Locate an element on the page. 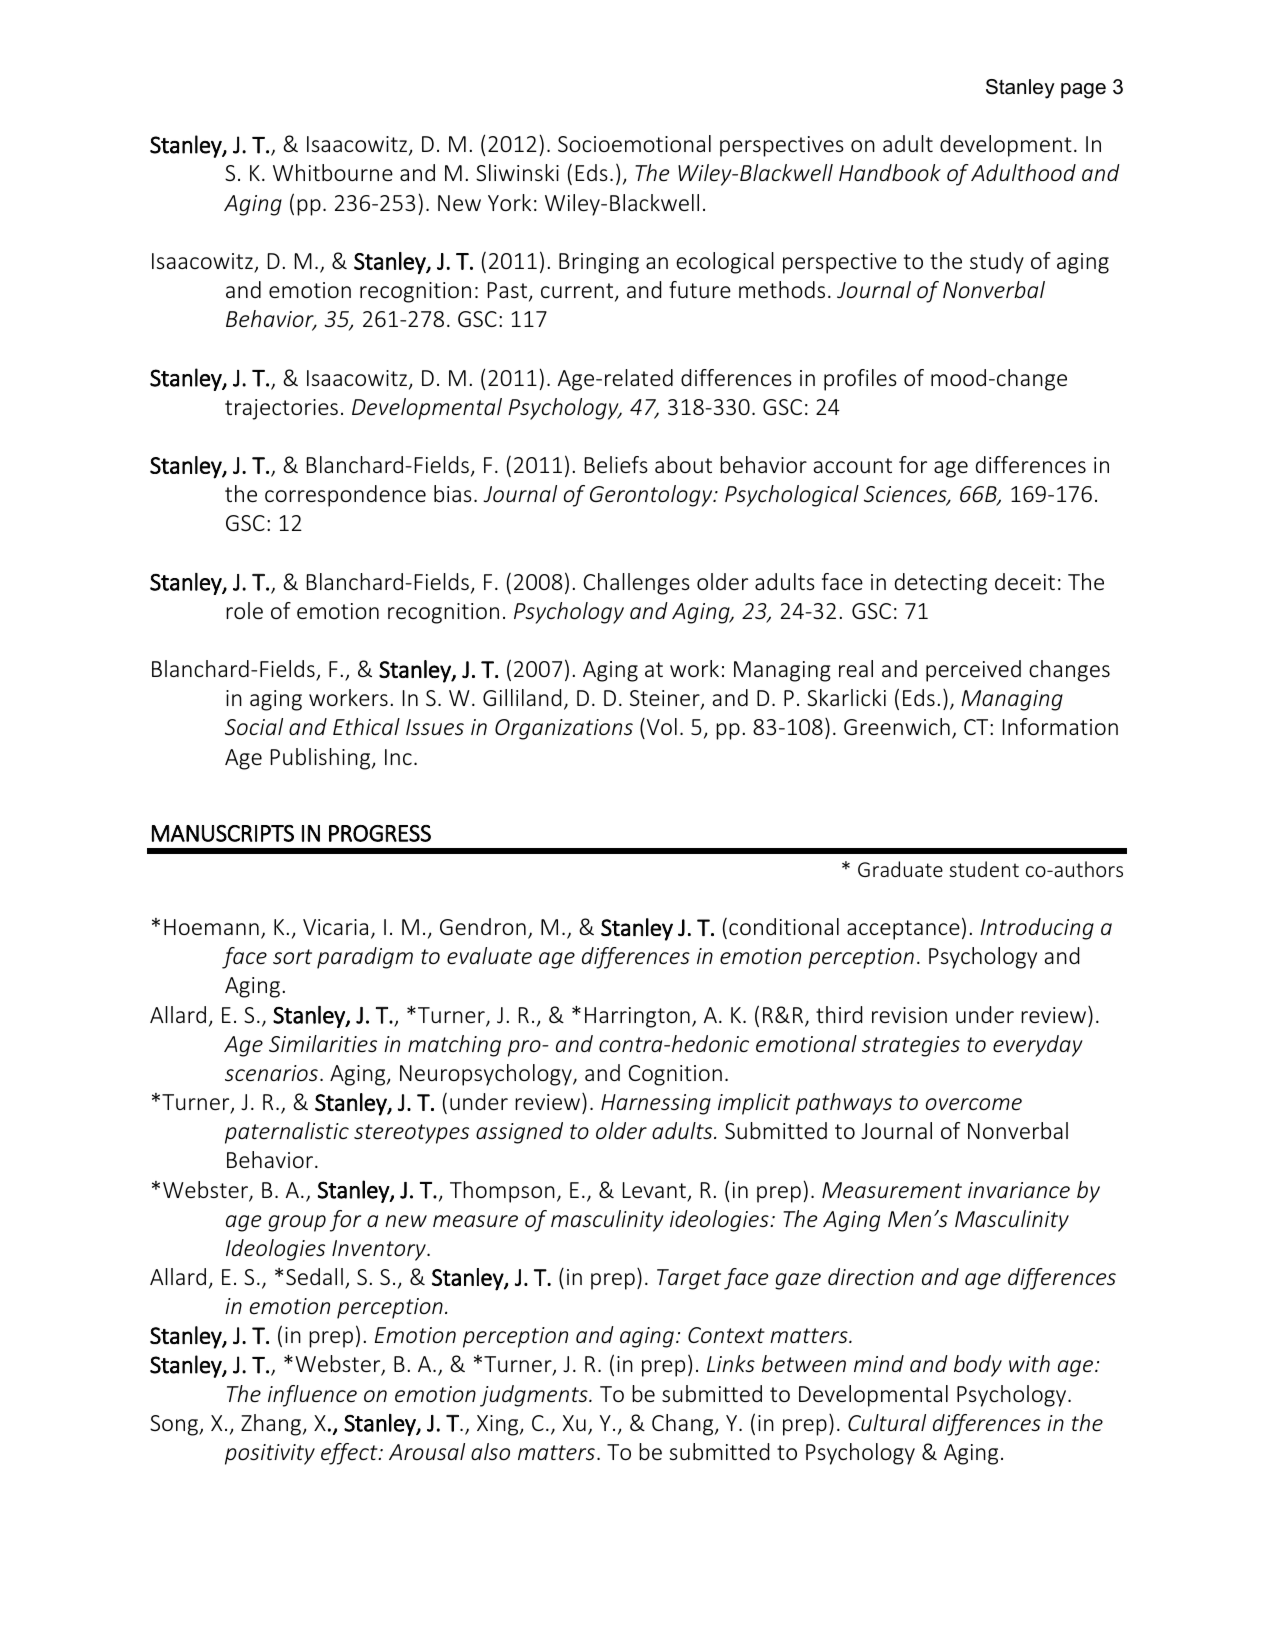  Greenwich is located at coordinates (897, 726).
